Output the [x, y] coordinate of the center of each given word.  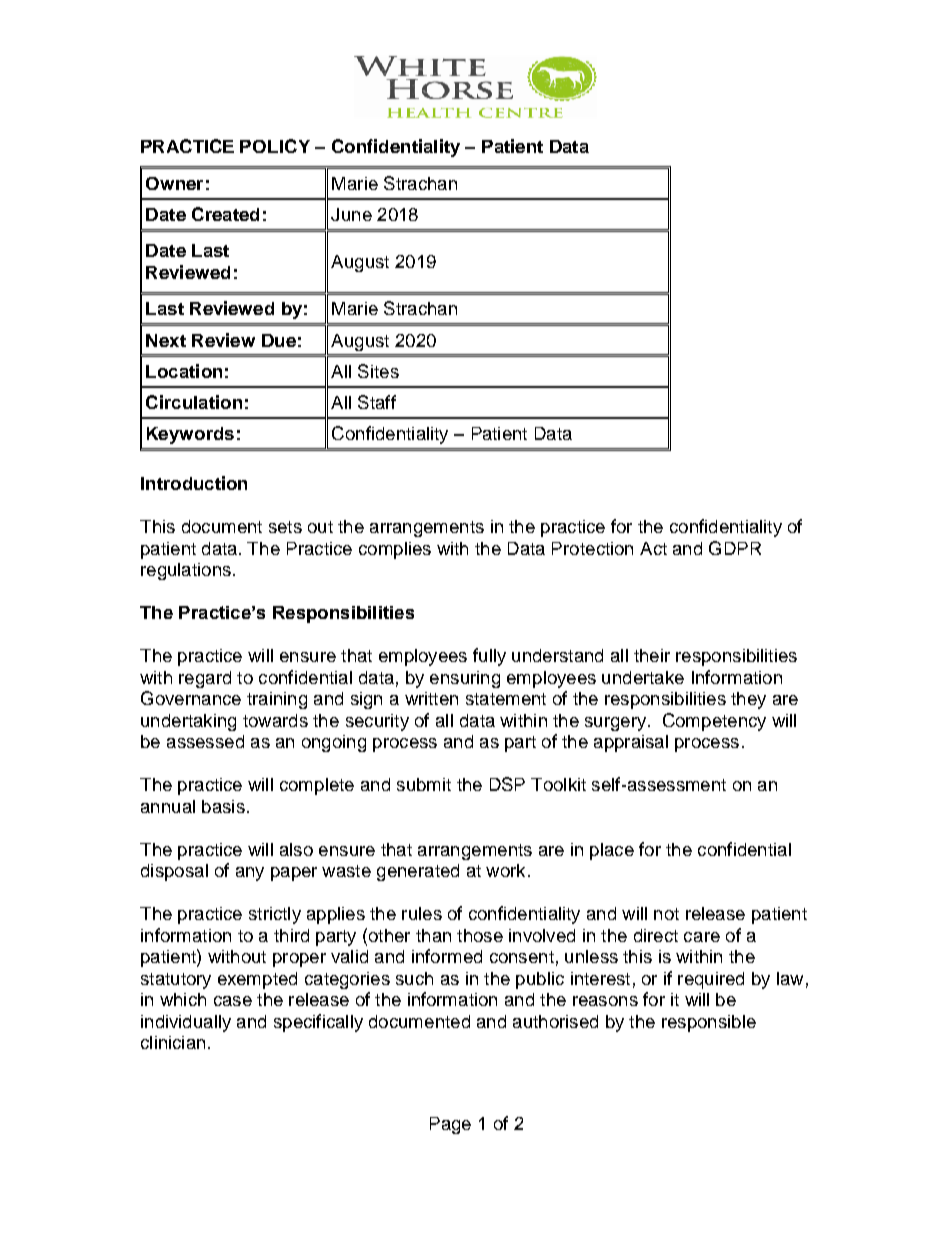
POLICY [275, 146]
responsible [709, 1023]
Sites [378, 371]
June [351, 214]
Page [450, 1125]
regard [205, 679]
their [652, 655]
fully [489, 657]
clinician [173, 1042]
